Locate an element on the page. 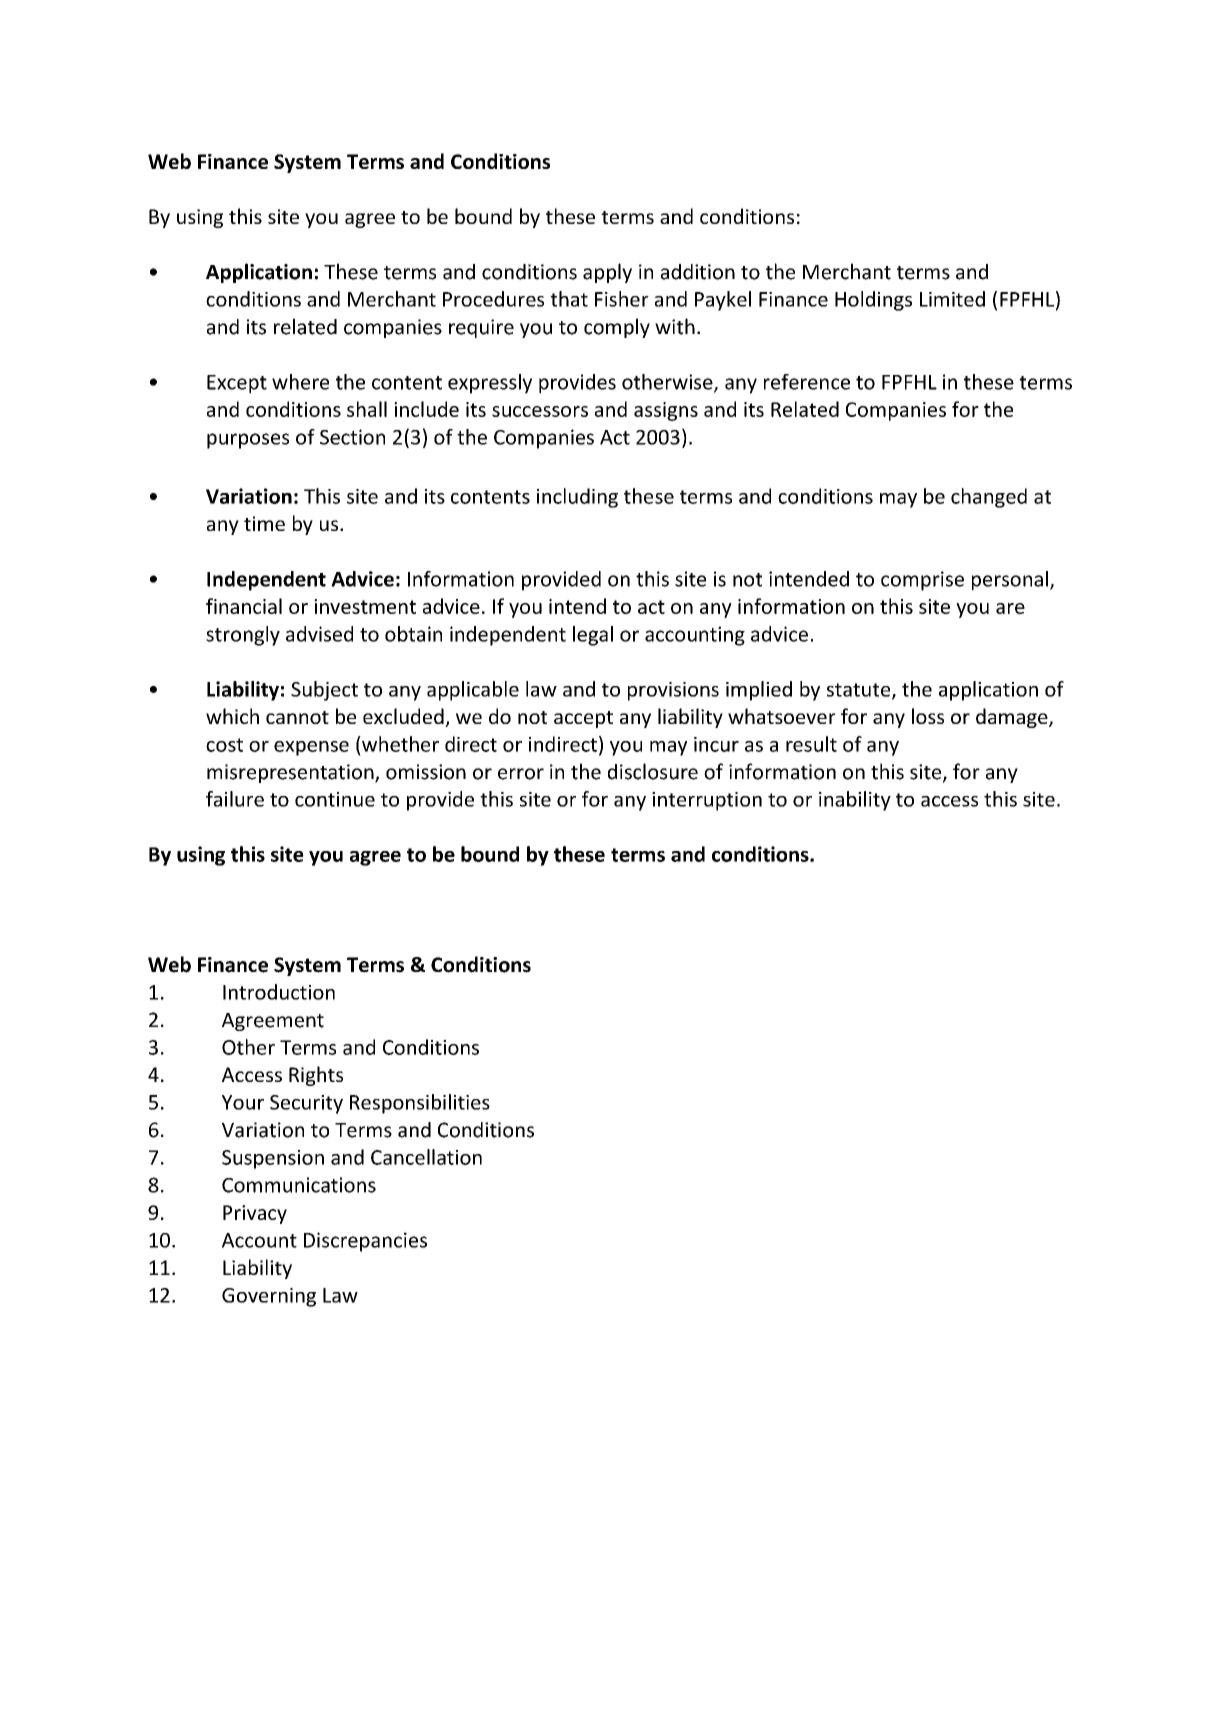 Image resolution: width=1221 pixels, height=1727 pixels. Responsibilities is located at coordinates (420, 1104).
